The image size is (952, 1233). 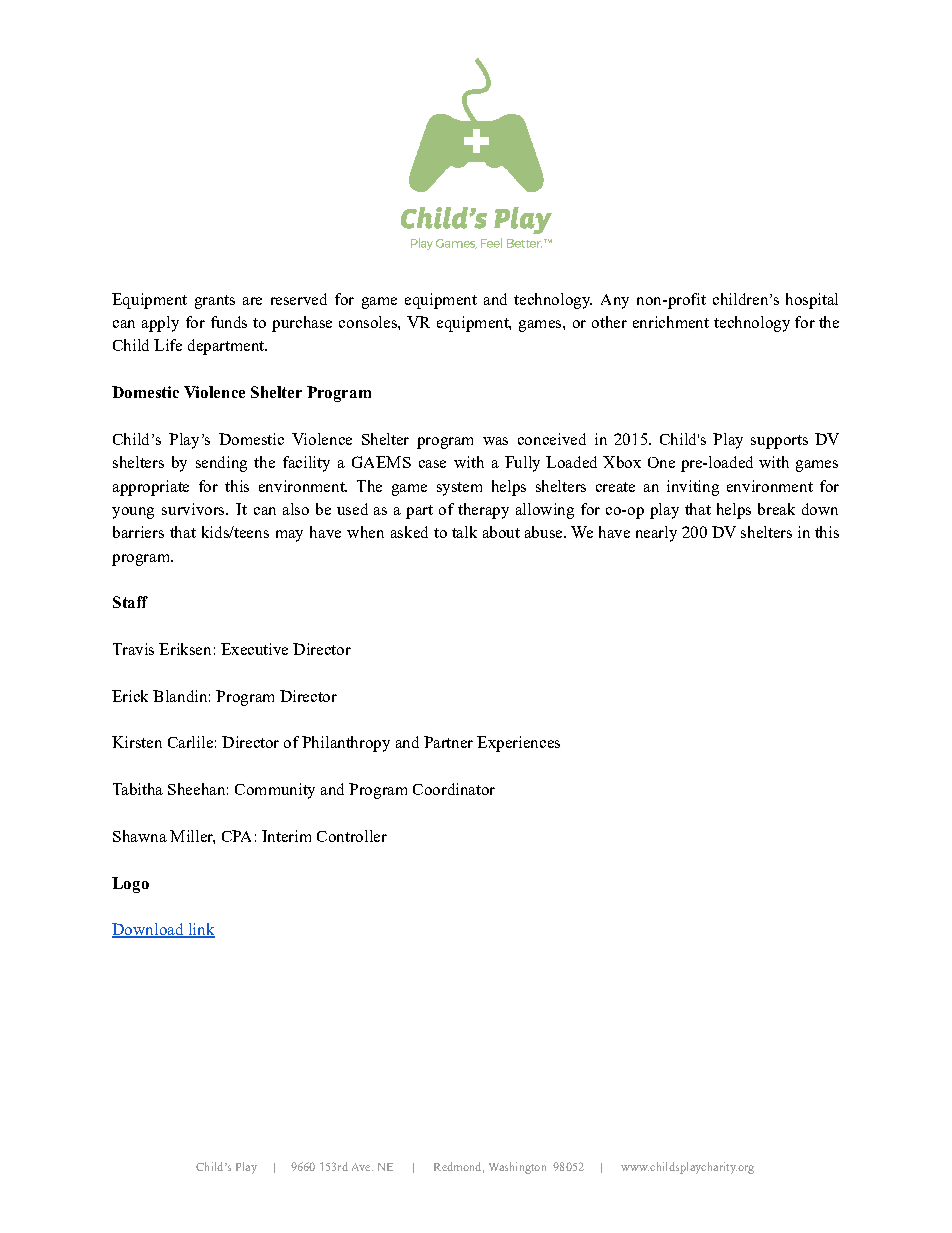 I want to click on Staff, so click(x=130, y=602).
